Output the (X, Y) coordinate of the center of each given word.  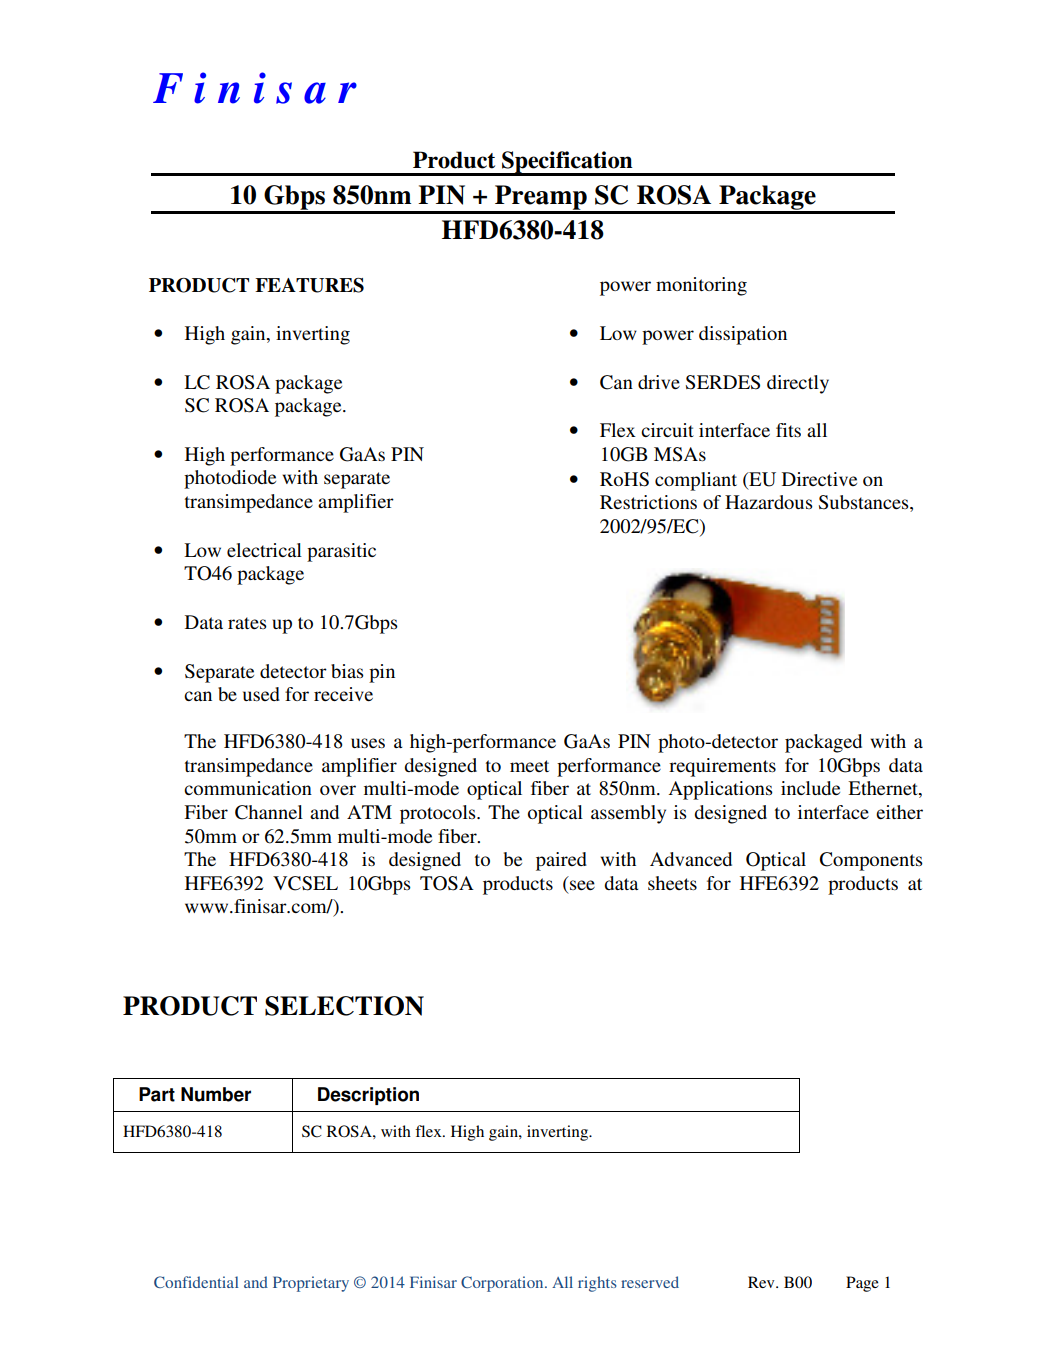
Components (871, 861)
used (261, 694)
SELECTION (344, 1006)
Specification (567, 163)
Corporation (503, 1284)
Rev (762, 1282)
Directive (819, 479)
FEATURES (309, 285)
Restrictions (648, 502)
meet (529, 766)
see (582, 885)
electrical (264, 550)
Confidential (196, 1282)
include (810, 788)
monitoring (701, 286)
